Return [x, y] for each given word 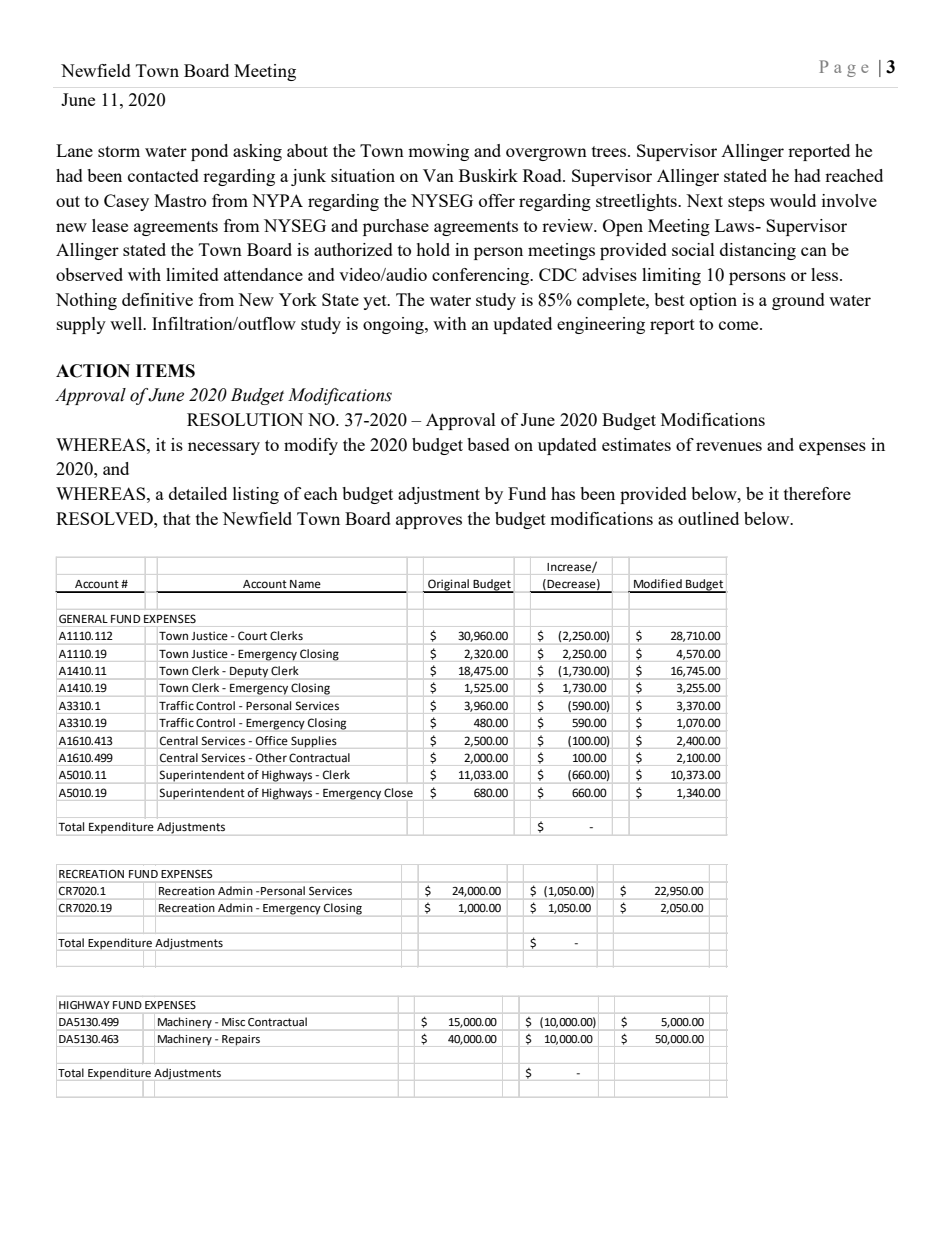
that [177, 518]
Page [843, 68]
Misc [233, 1022]
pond [209, 152]
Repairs [241, 1040]
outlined [708, 518]
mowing [438, 152]
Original [448, 586]
